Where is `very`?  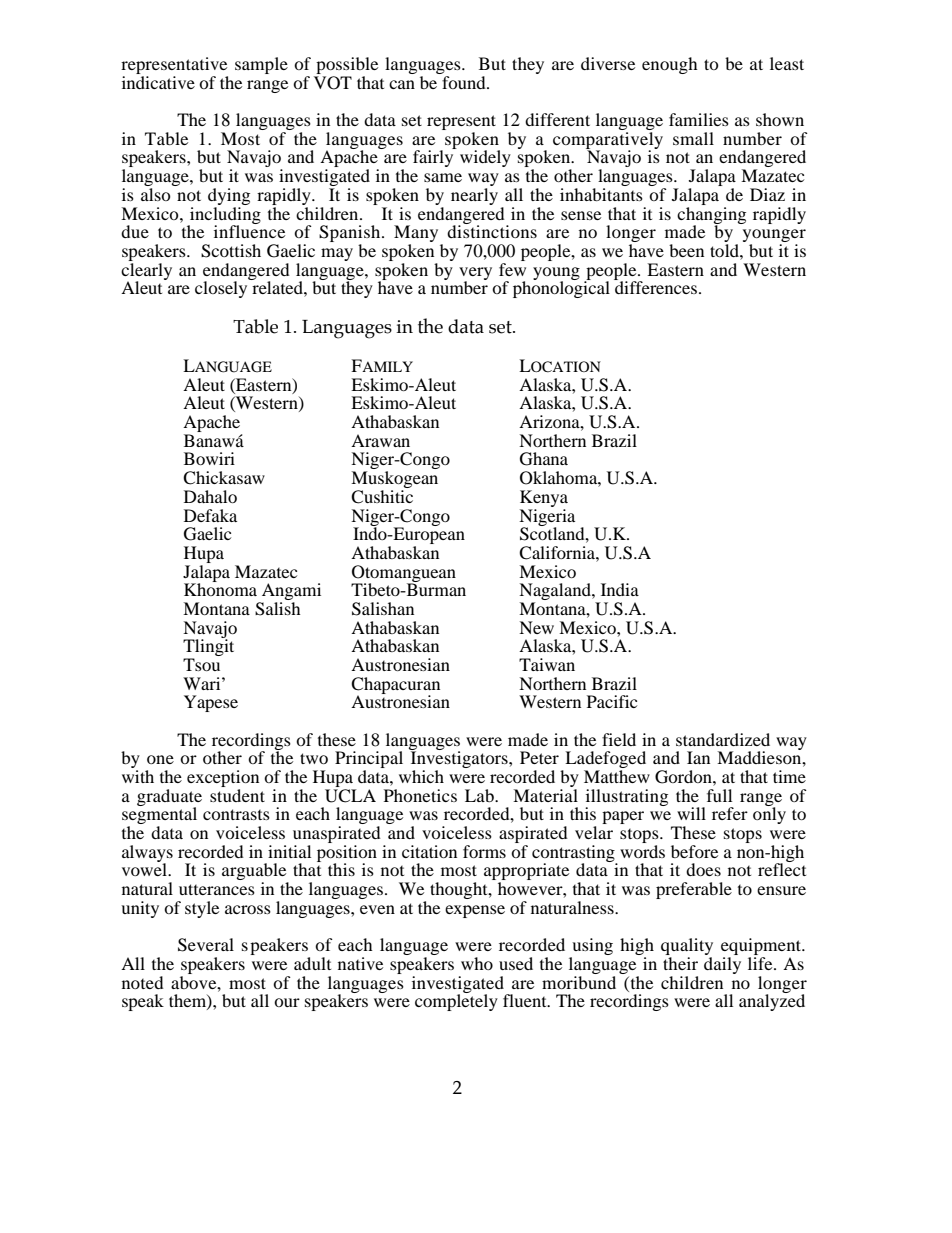 very is located at coordinates (475, 274).
